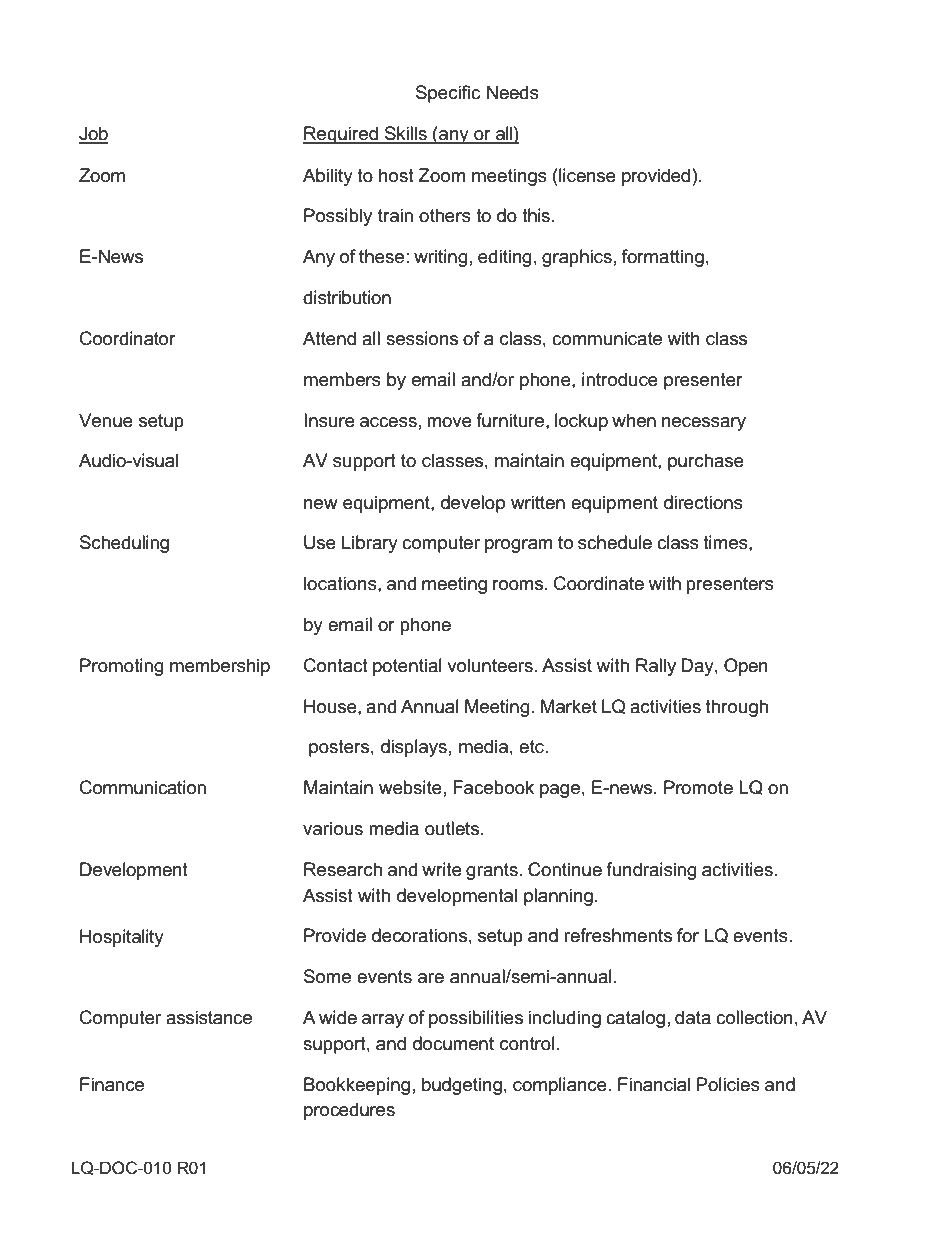  What do you see at coordinates (586, 175) in the screenshot?
I see `license` at bounding box center [586, 175].
